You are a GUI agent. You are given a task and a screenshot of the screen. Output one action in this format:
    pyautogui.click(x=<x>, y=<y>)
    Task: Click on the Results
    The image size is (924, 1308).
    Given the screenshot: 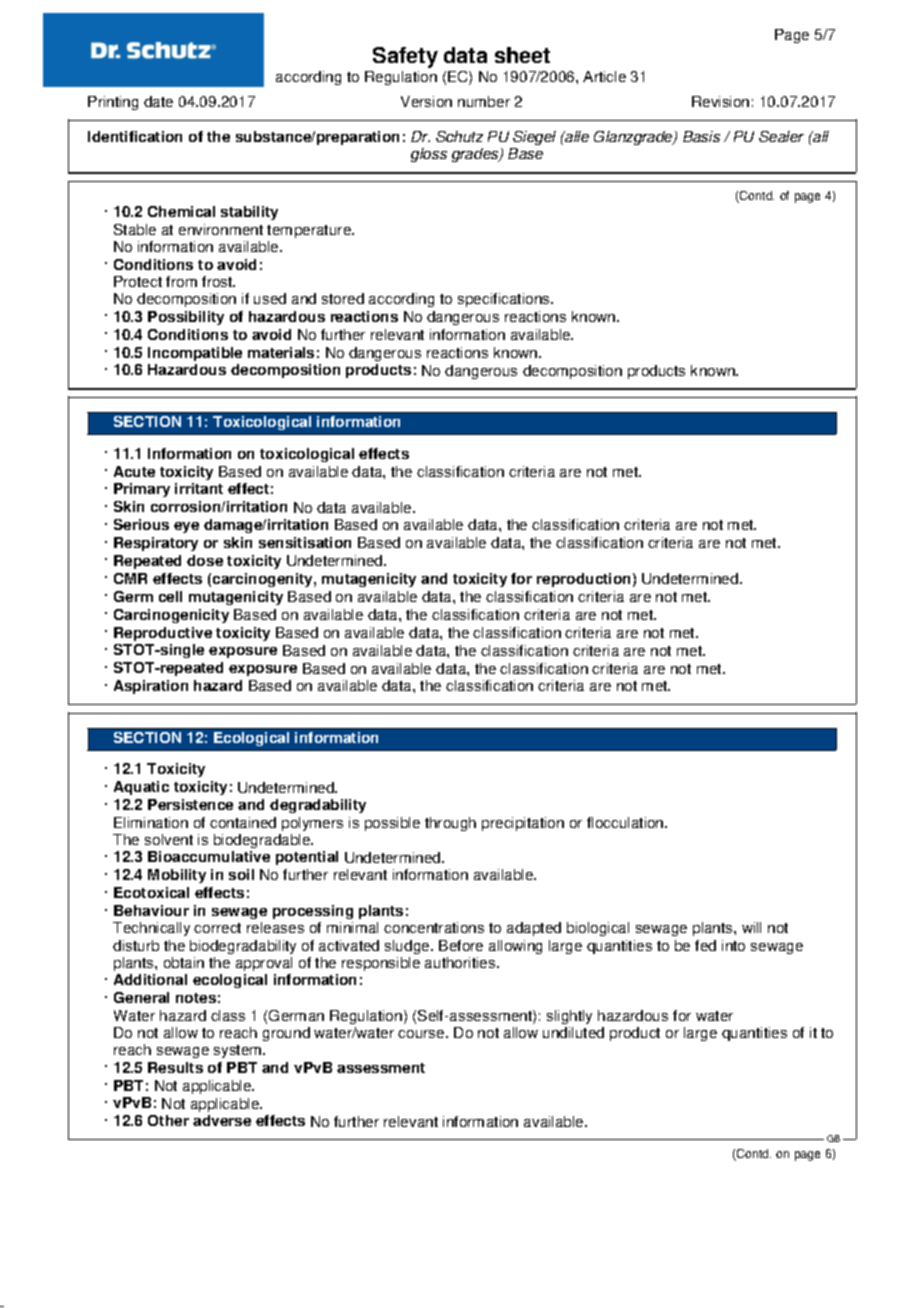 What is the action you would take?
    pyautogui.click(x=175, y=1067)
